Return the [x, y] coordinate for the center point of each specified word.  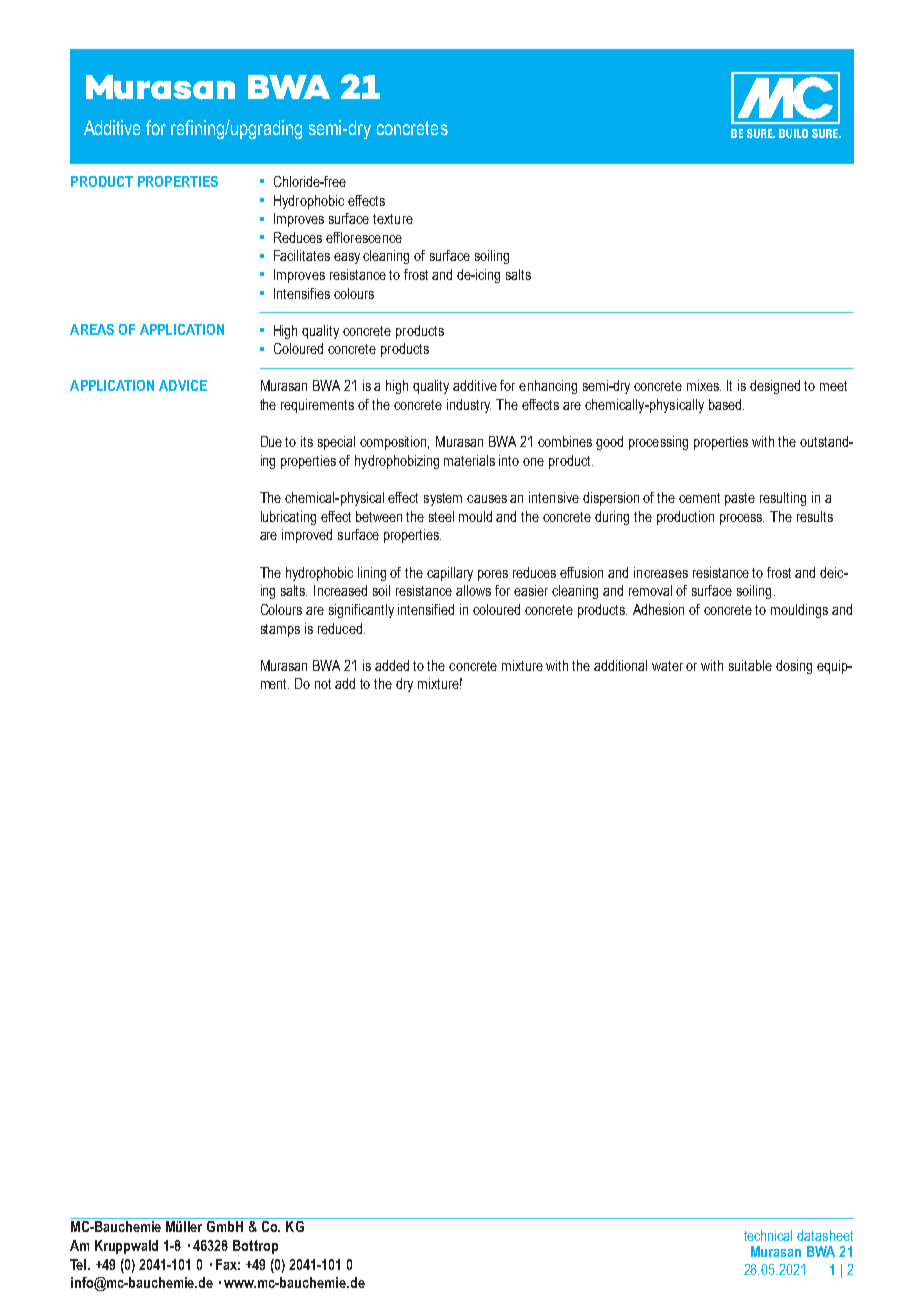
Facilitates [302, 255]
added [392, 665]
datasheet [825, 1235]
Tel [79, 1264]
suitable [750, 665]
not [323, 684]
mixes [704, 385]
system [443, 499]
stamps [280, 630]
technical [768, 1235]
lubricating [288, 518]
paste [740, 499]
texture [393, 219]
